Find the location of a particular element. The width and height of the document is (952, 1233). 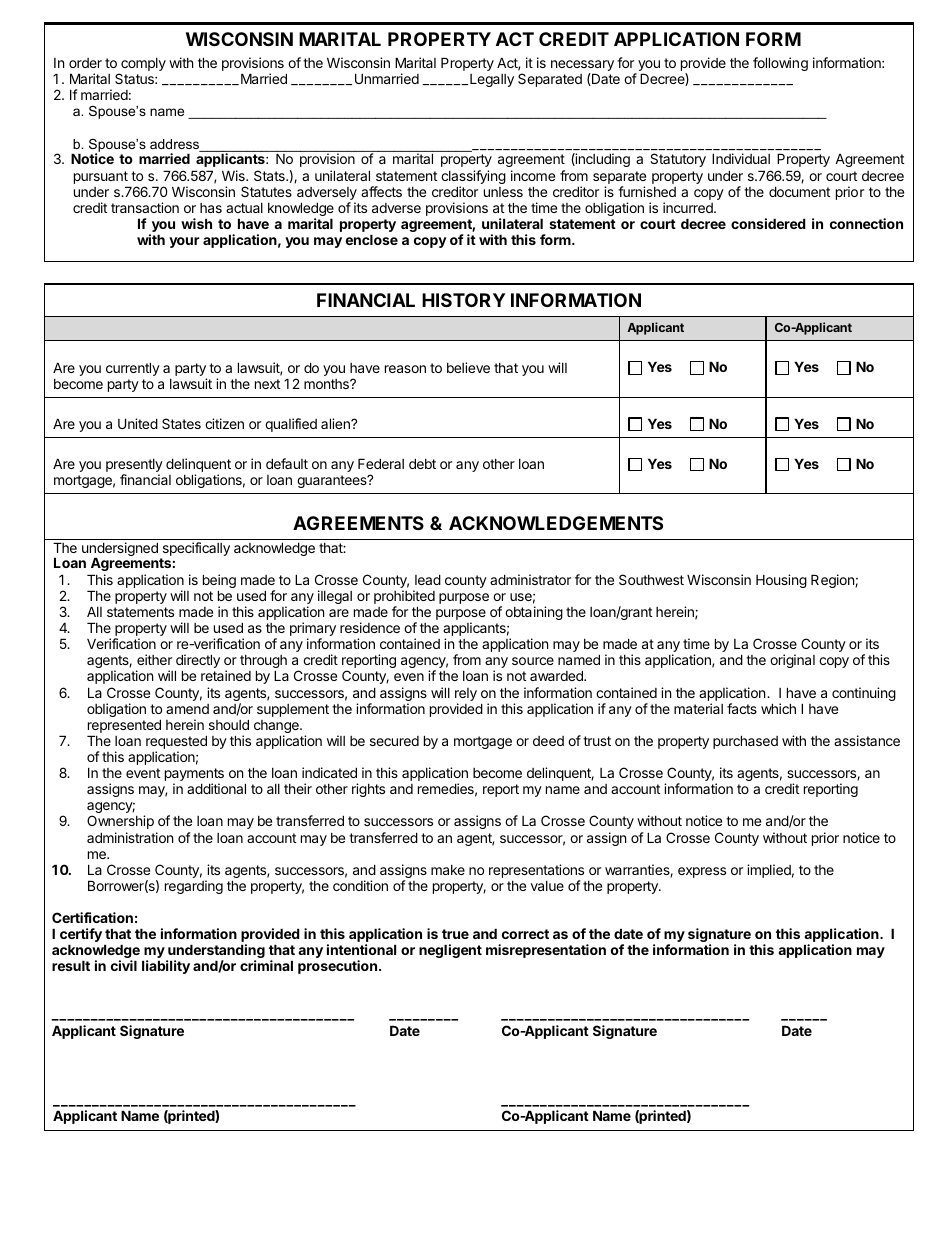

believe is located at coordinates (468, 367).
